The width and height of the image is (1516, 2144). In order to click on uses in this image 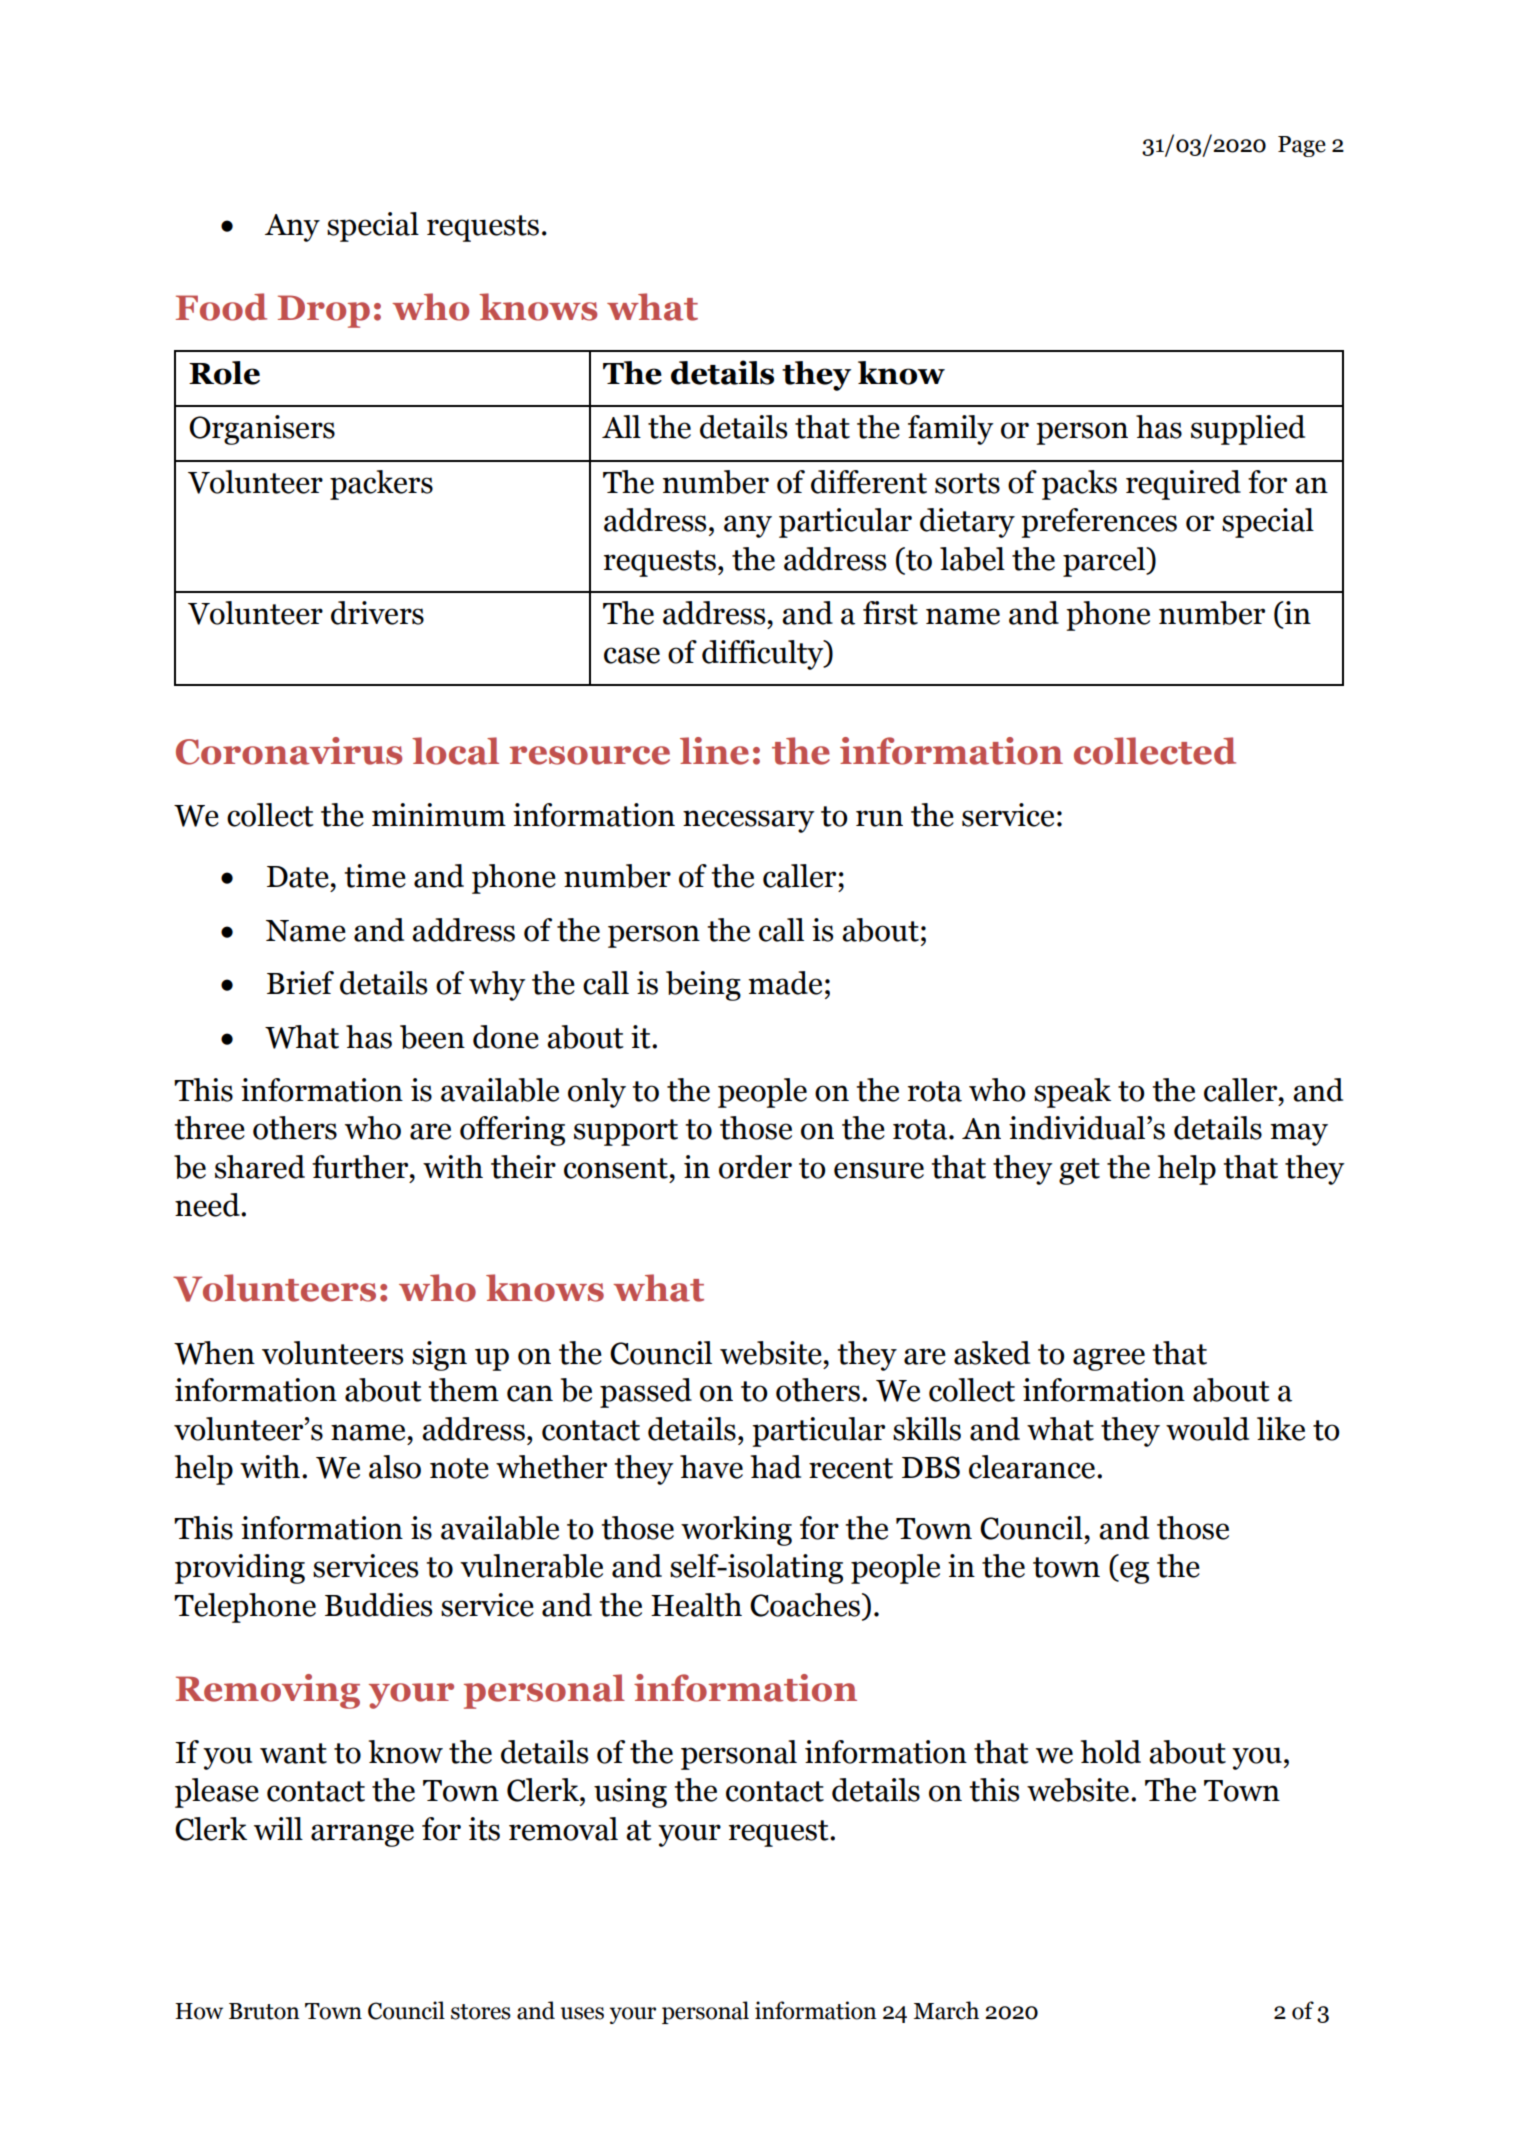, I will do `click(582, 2013)`.
